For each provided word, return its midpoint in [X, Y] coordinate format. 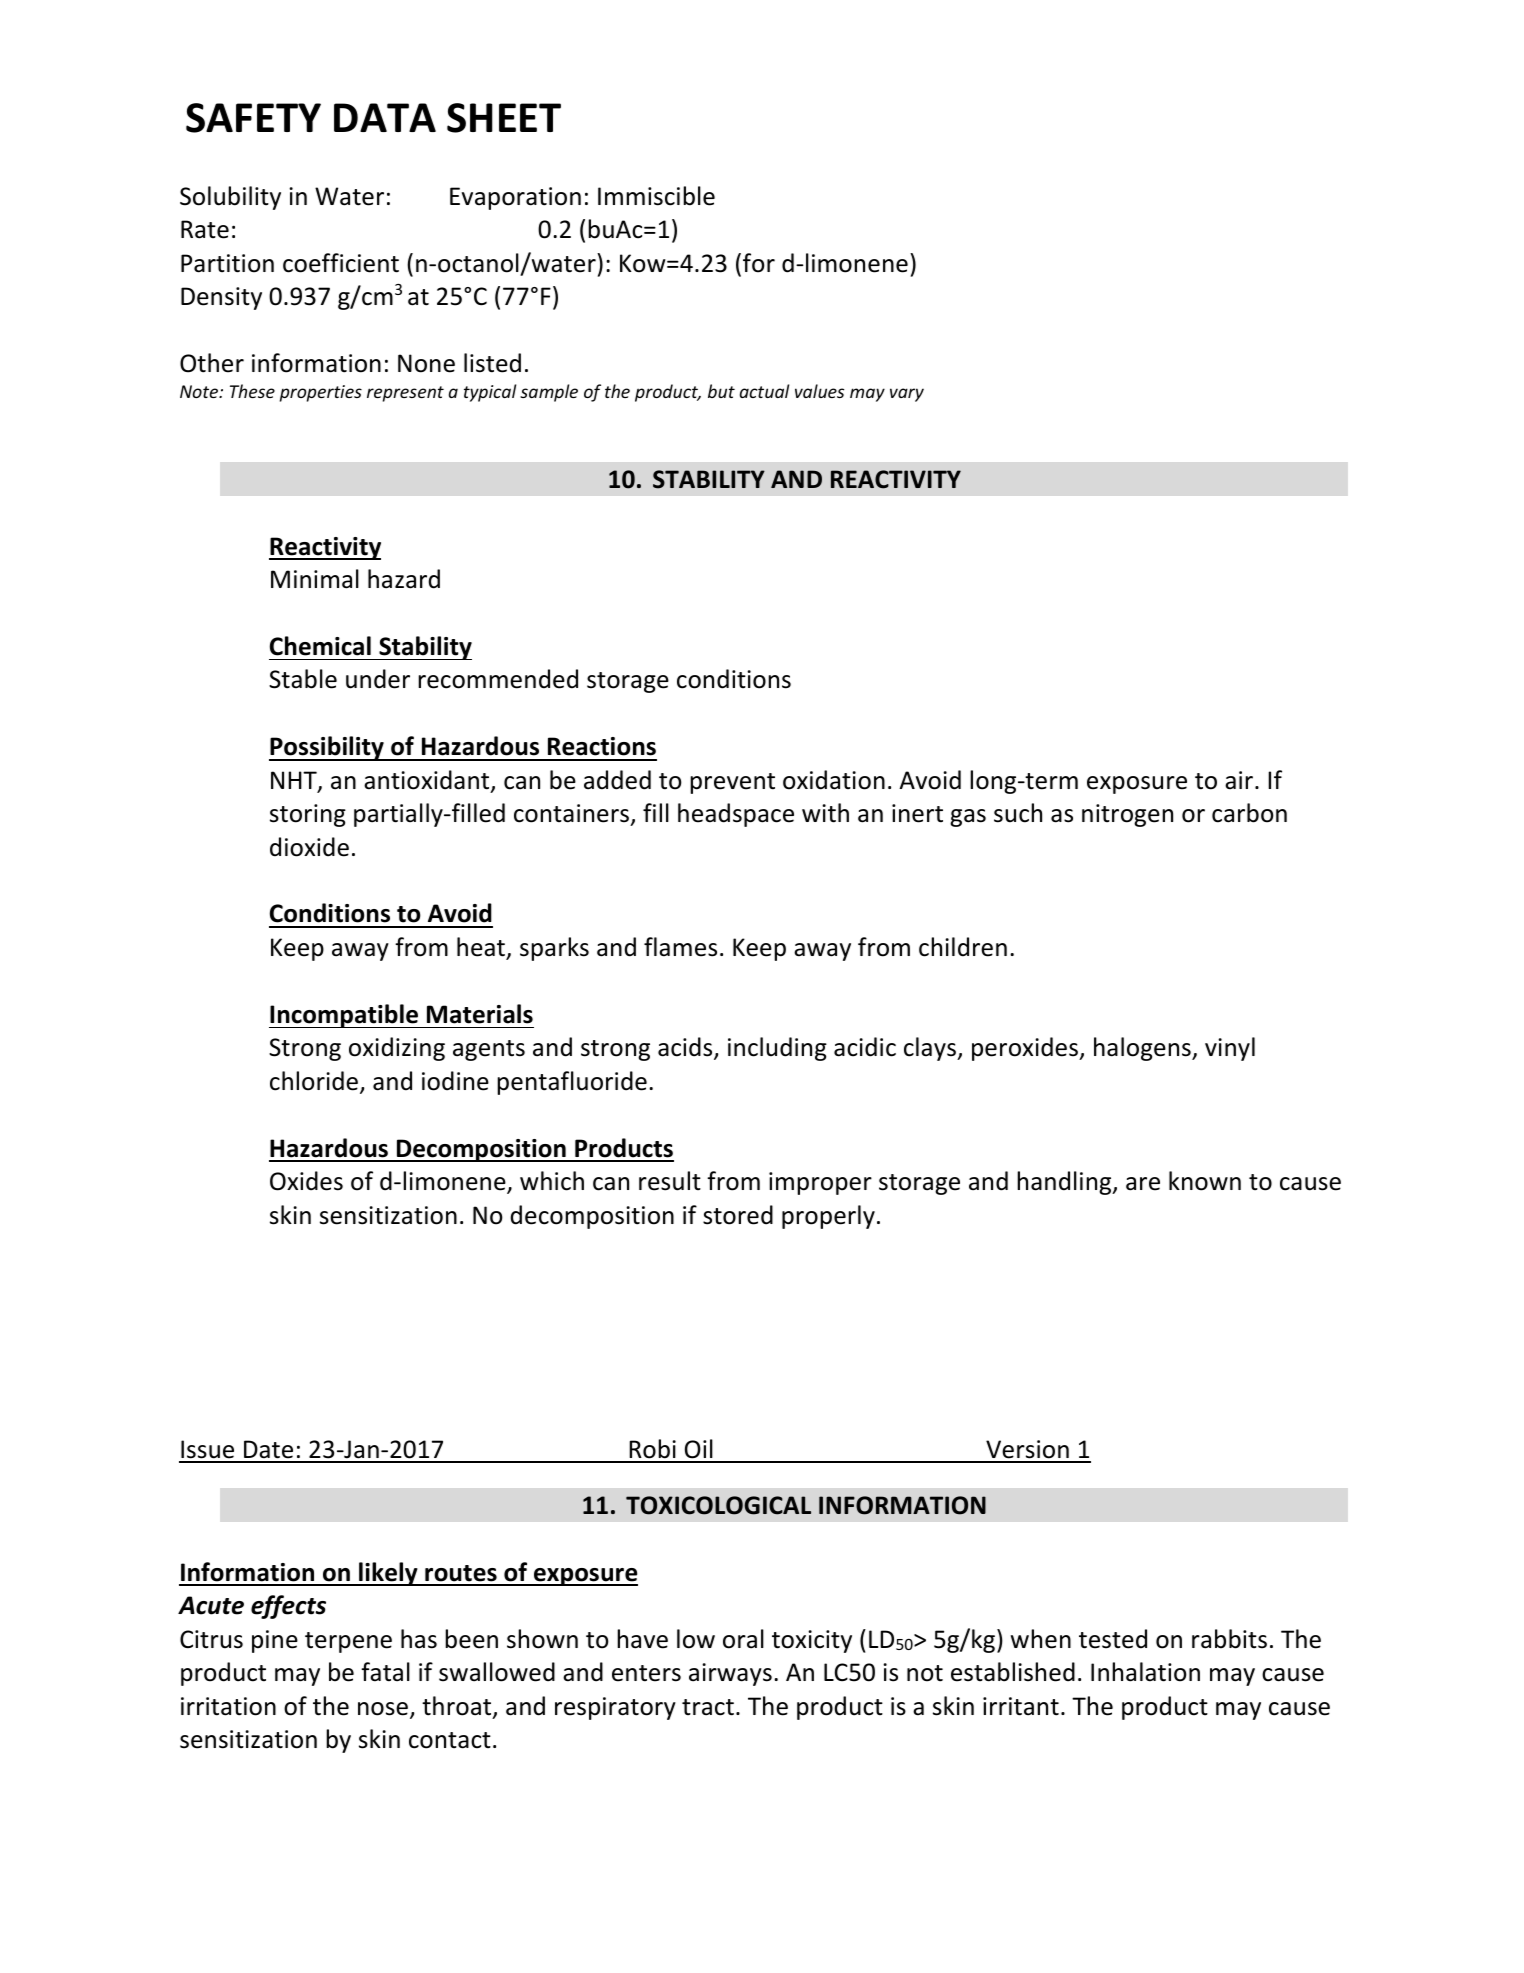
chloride [314, 1081]
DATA [385, 117]
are [1143, 1184]
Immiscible [656, 196]
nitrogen [1127, 815]
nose [383, 1709]
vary [907, 395]
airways [730, 1674]
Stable [303, 679]
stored [738, 1215]
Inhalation [1145, 1672]
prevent [732, 783]
